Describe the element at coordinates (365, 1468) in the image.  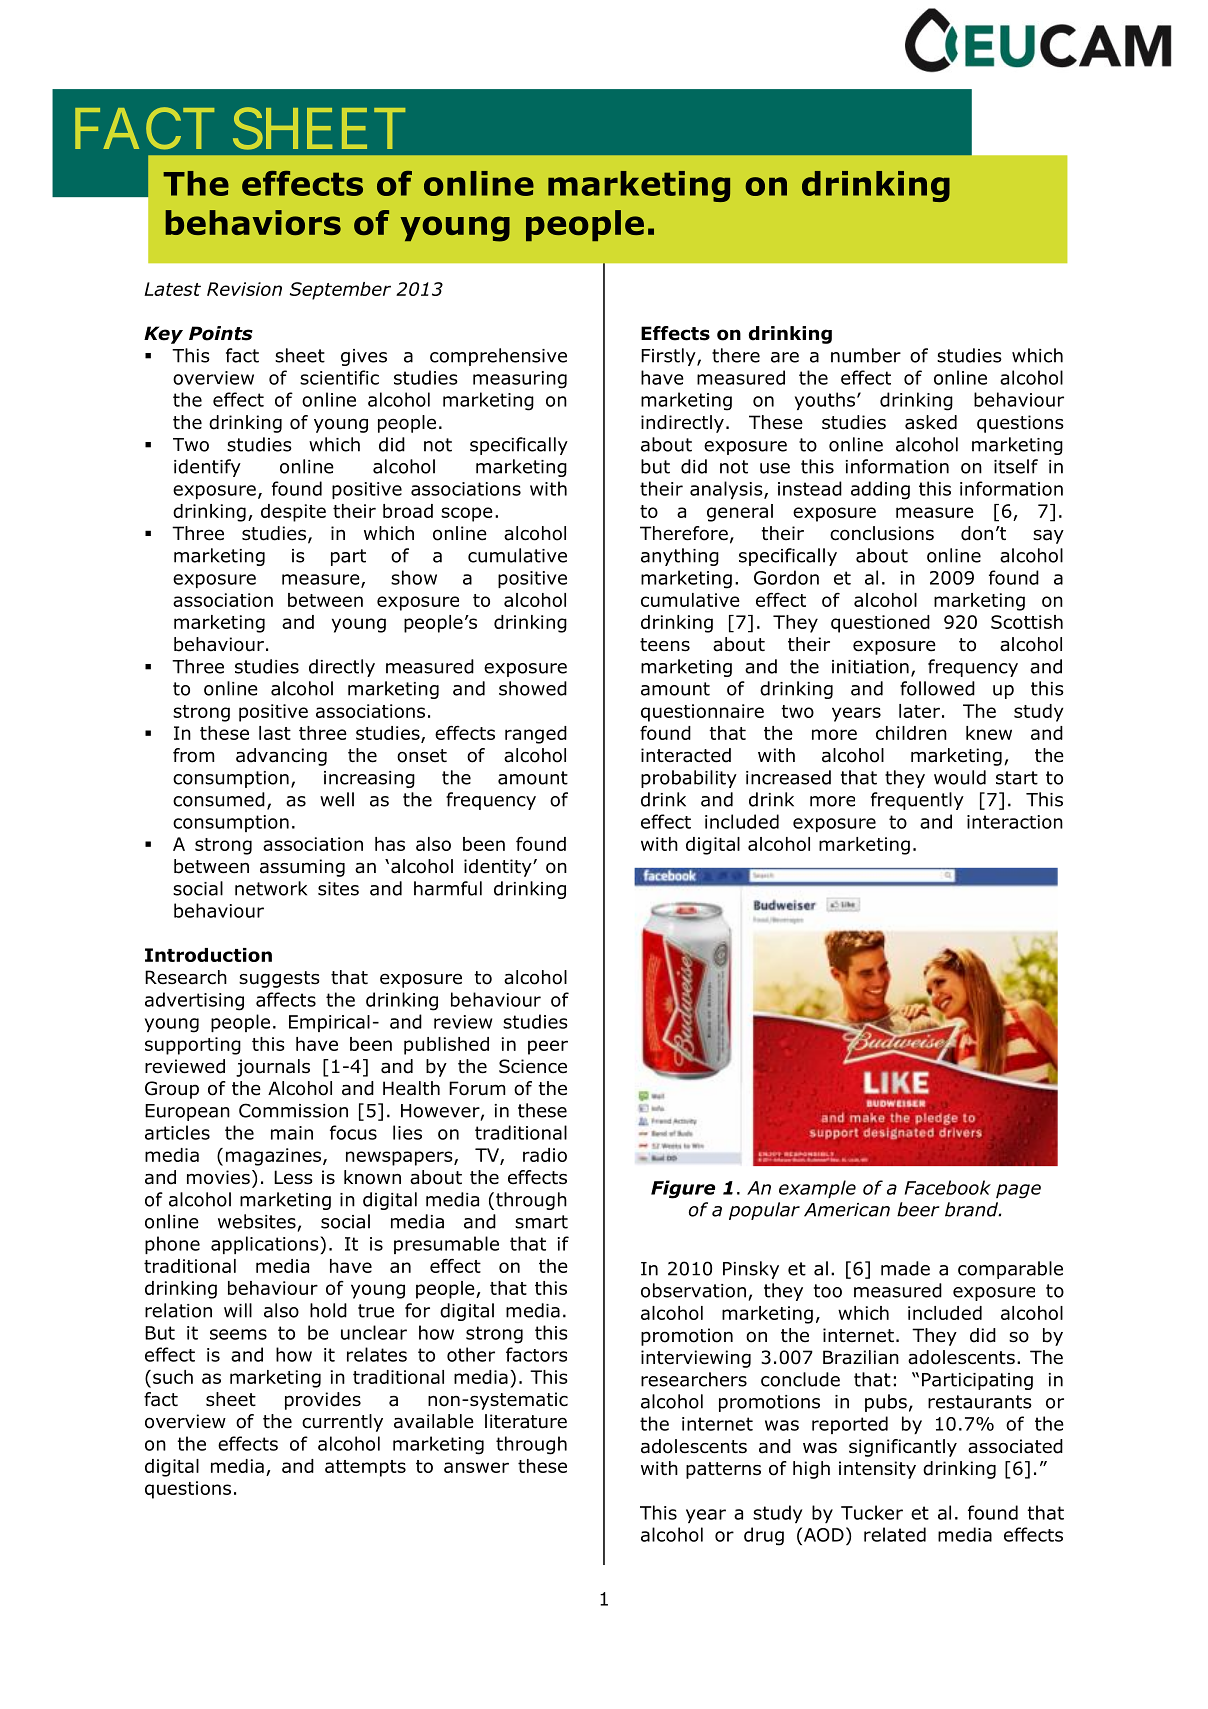
I see `attempts` at that location.
